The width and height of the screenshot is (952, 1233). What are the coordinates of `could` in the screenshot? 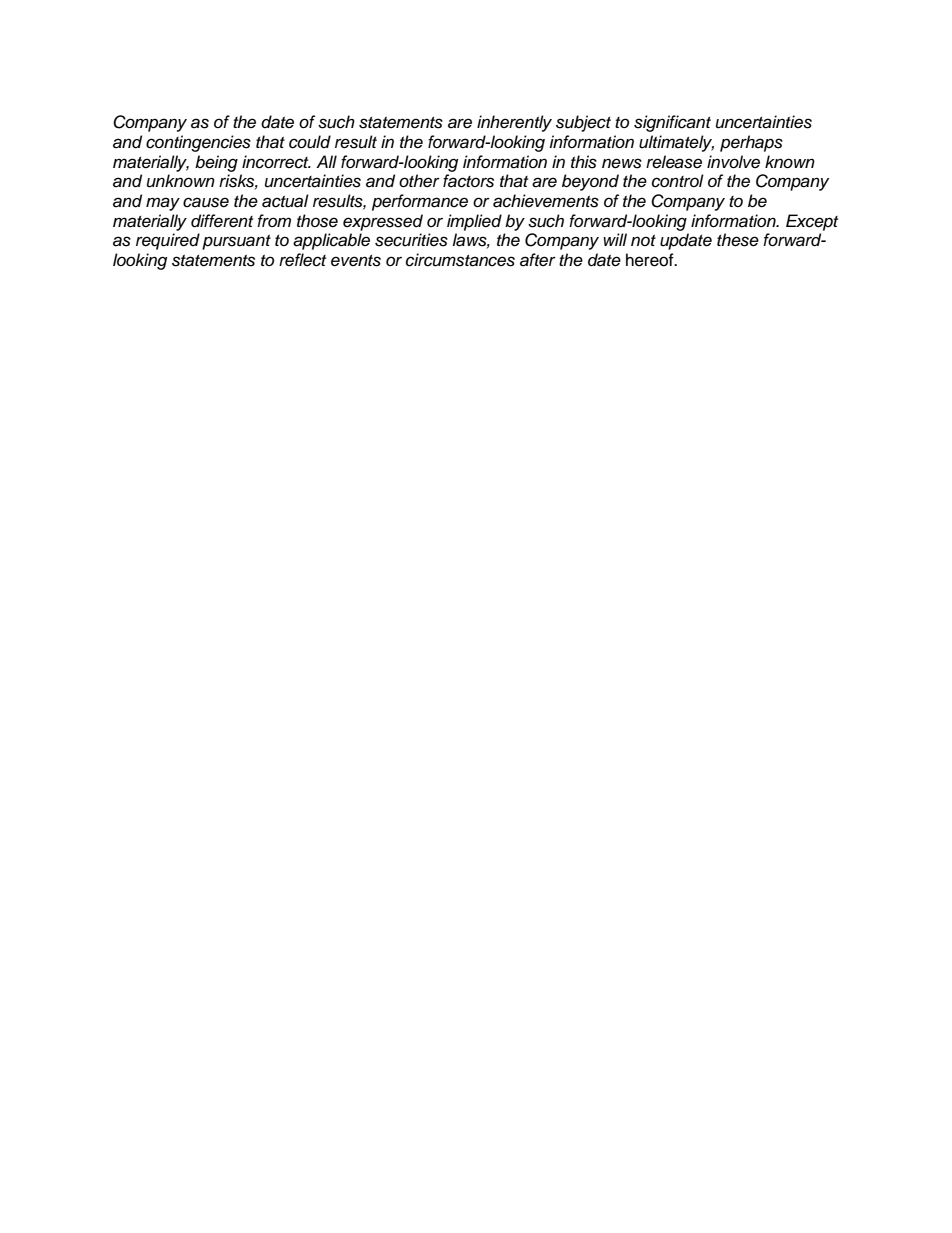 It's located at (310, 142).
